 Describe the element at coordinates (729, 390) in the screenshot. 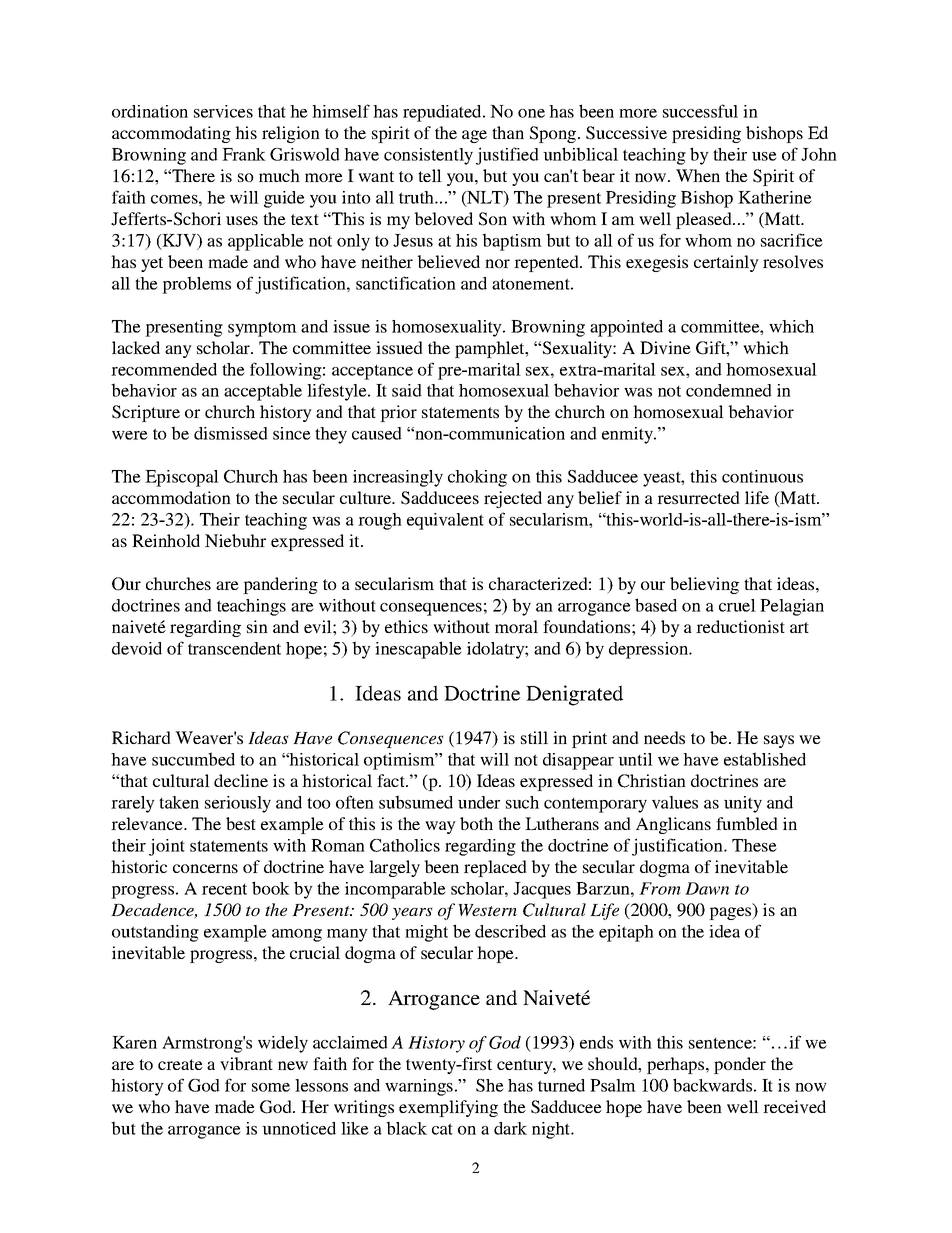

I see `condemned` at that location.
